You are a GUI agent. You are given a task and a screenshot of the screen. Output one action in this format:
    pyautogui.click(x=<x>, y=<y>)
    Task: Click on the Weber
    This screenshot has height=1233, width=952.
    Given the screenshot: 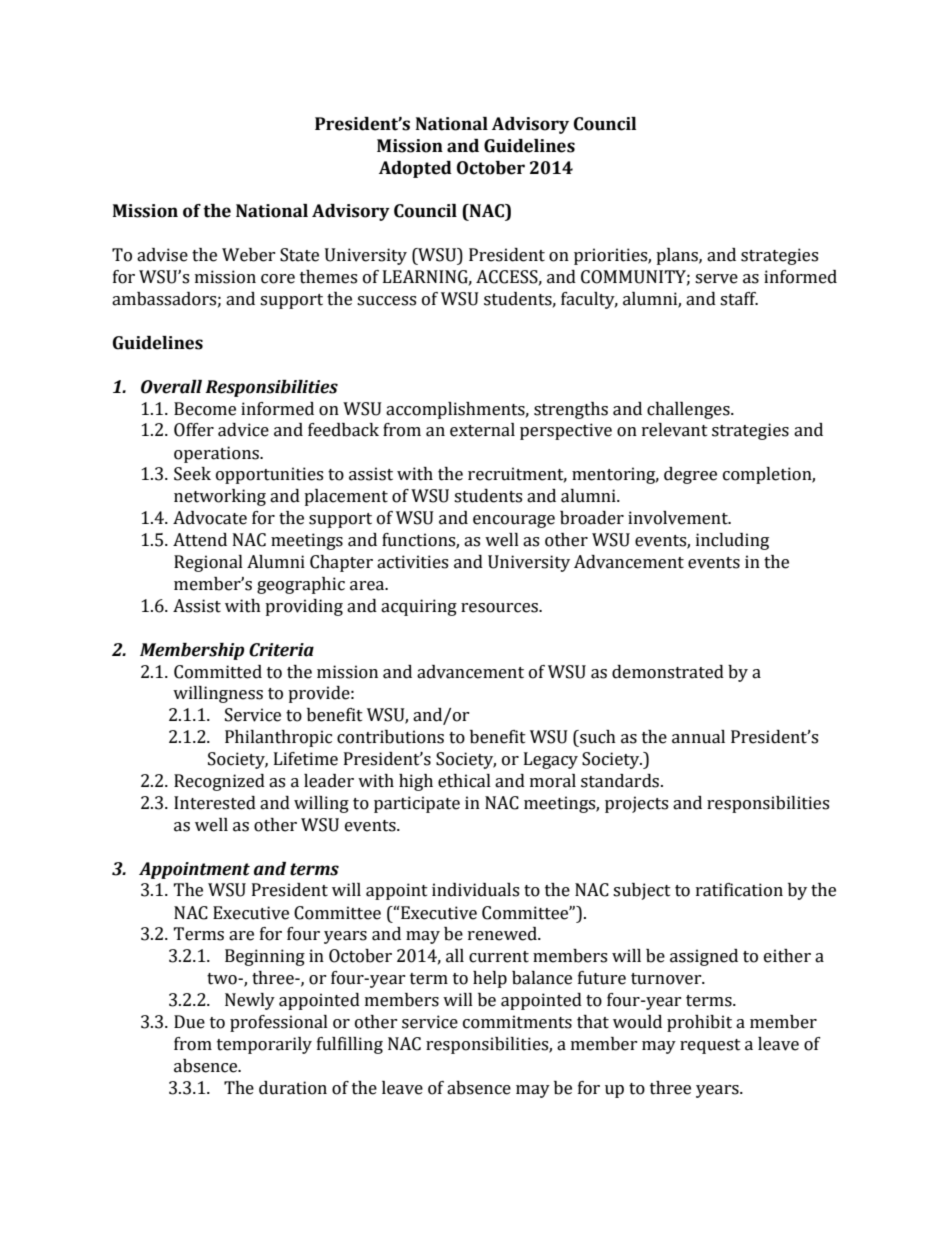 What is the action you would take?
    pyautogui.click(x=249, y=255)
